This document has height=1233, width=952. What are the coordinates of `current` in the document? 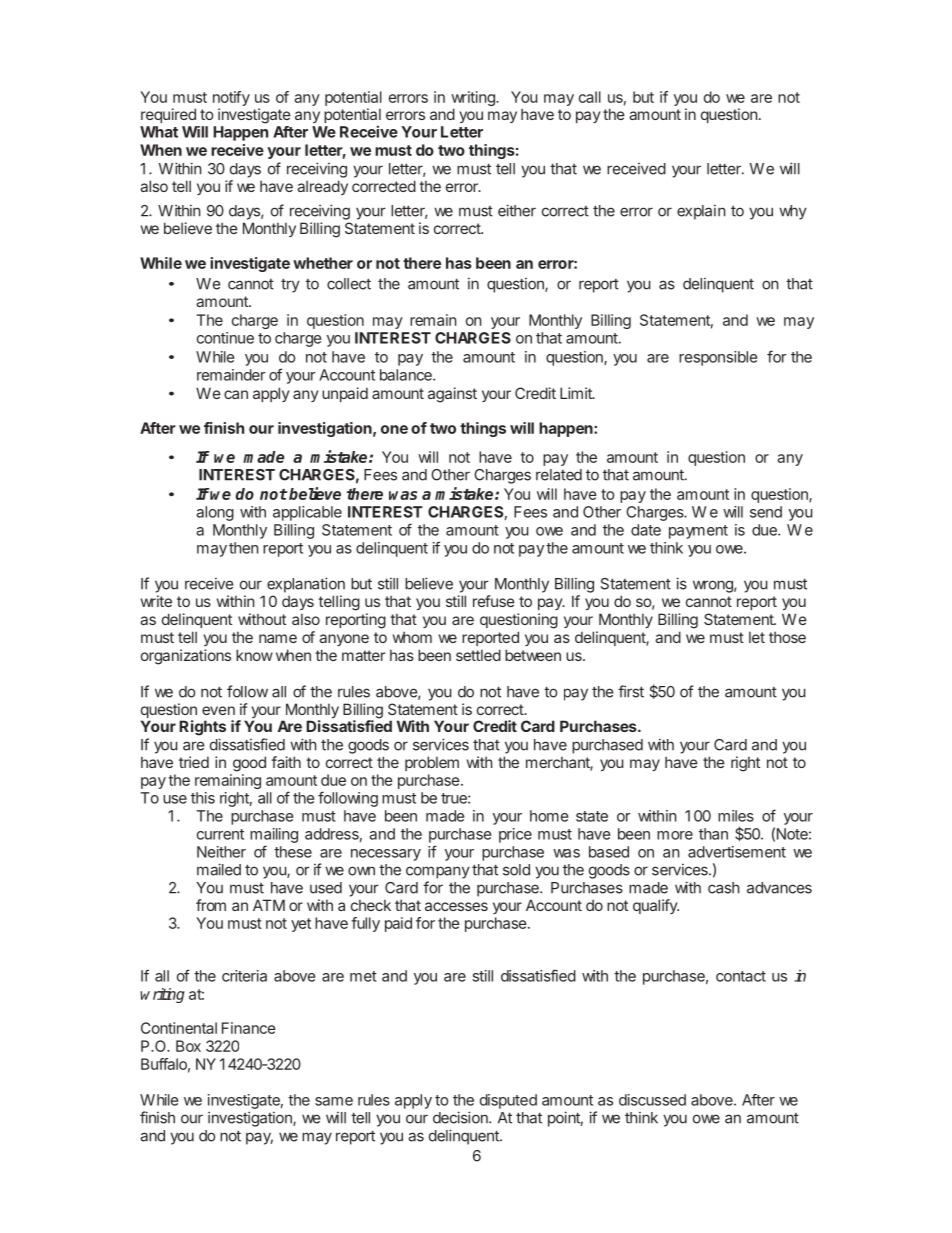 It's located at (220, 834).
